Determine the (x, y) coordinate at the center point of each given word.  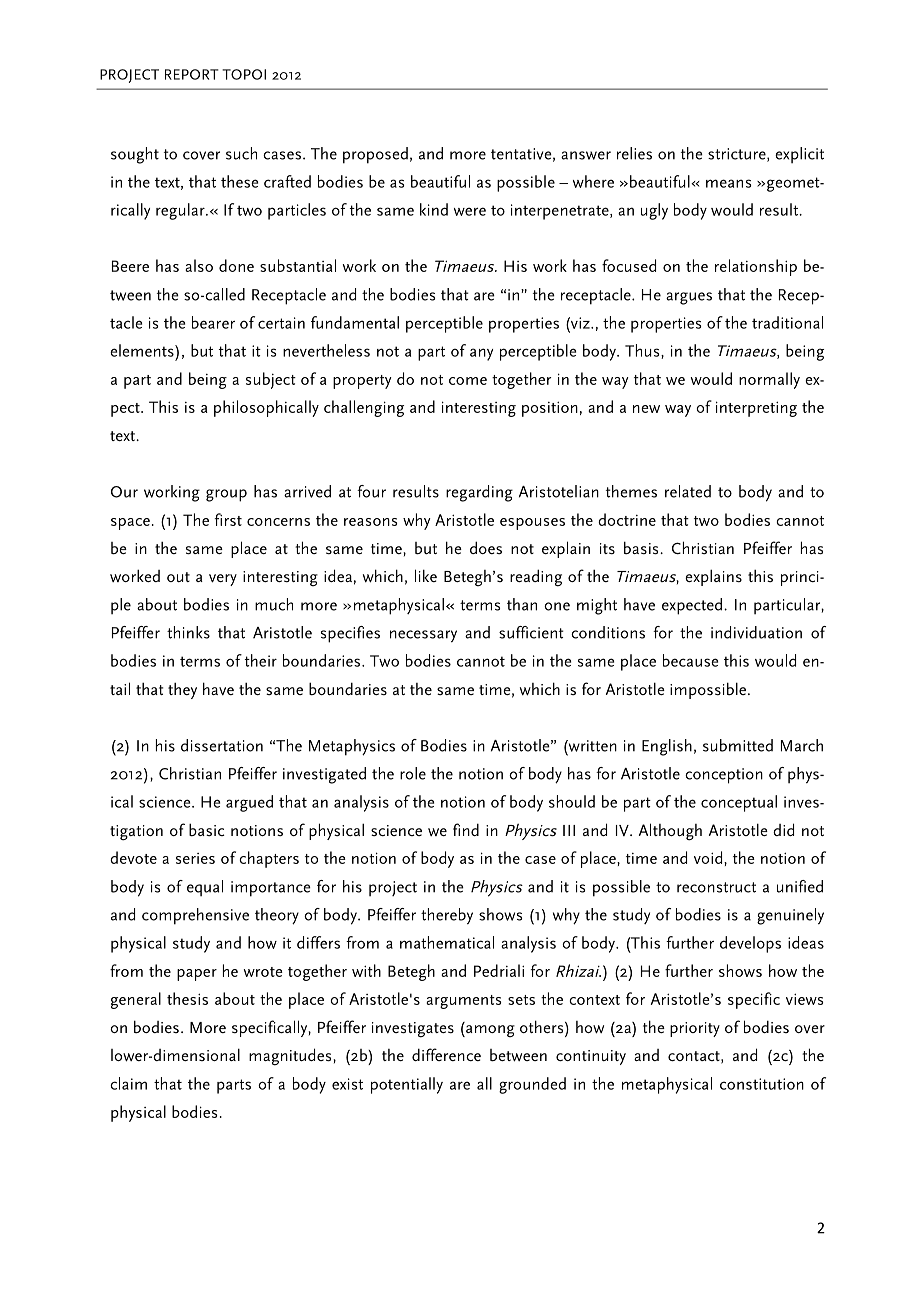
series (195, 858)
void (709, 857)
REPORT (192, 74)
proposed (375, 155)
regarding (479, 493)
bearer (213, 322)
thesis (187, 998)
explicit (799, 155)
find (466, 829)
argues (689, 298)
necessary (423, 636)
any (481, 354)
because (690, 660)
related (688, 491)
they (182, 691)
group (226, 495)
